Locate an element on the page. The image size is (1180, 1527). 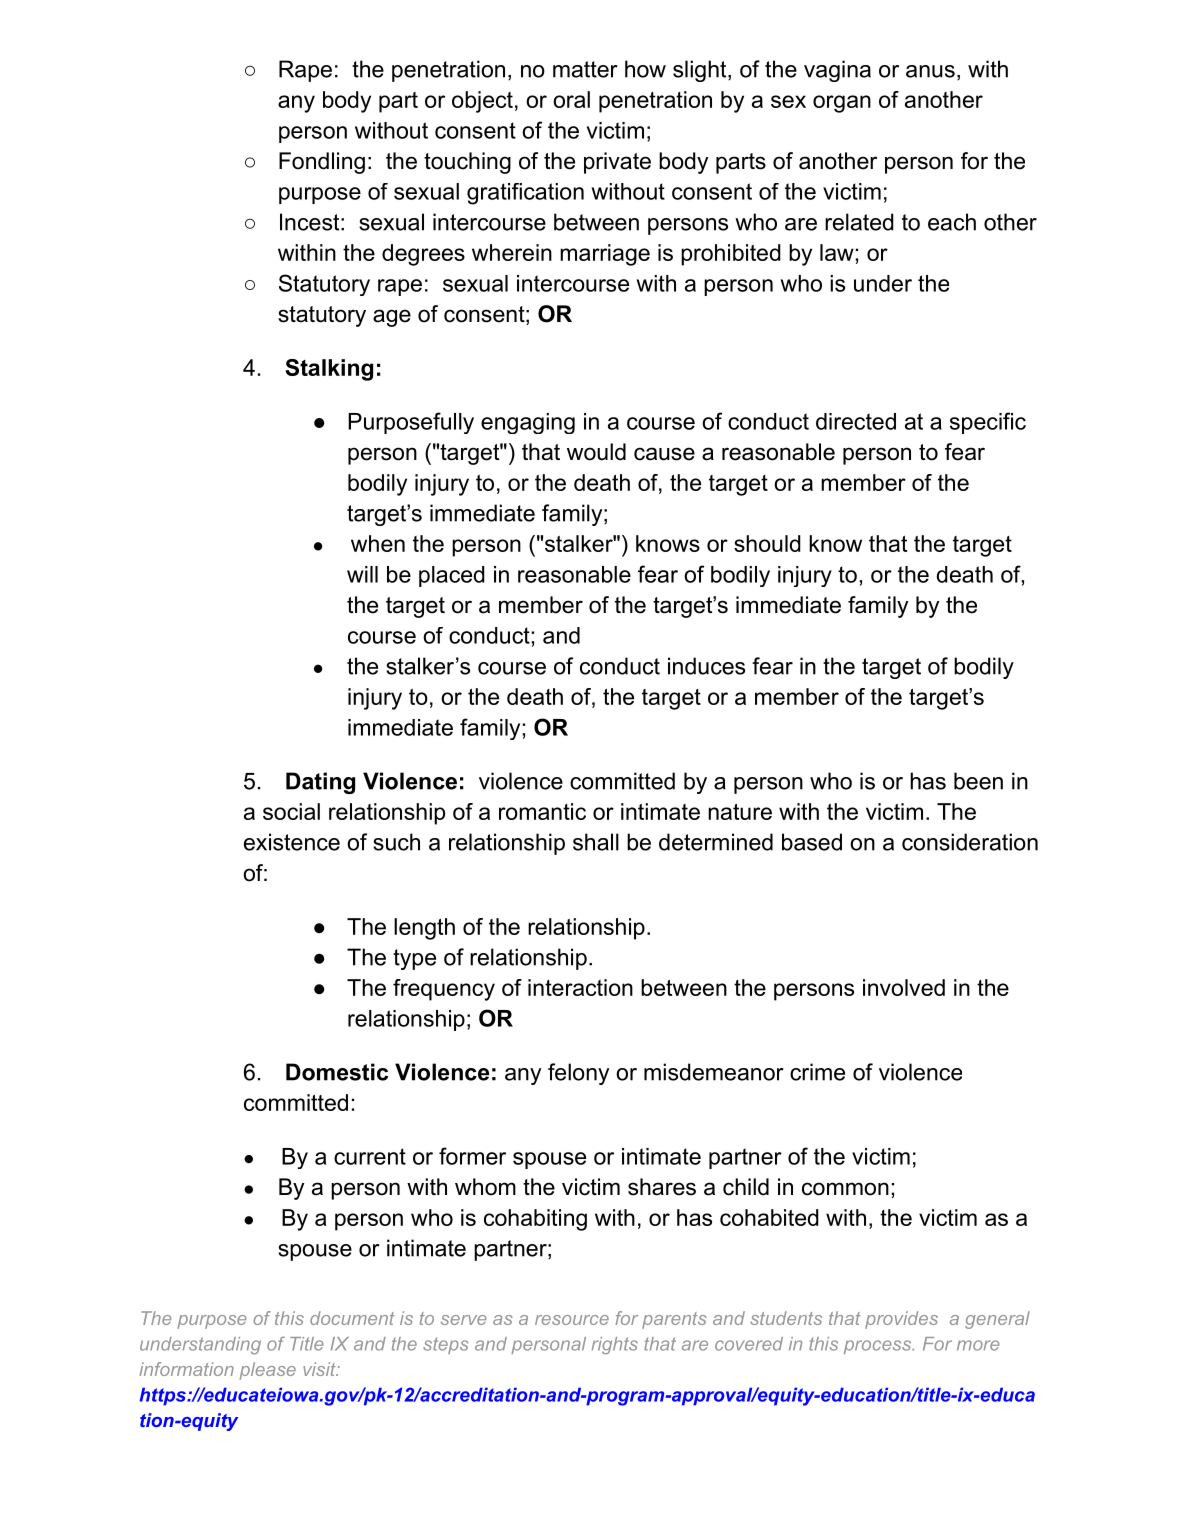
been is located at coordinates (978, 781).
